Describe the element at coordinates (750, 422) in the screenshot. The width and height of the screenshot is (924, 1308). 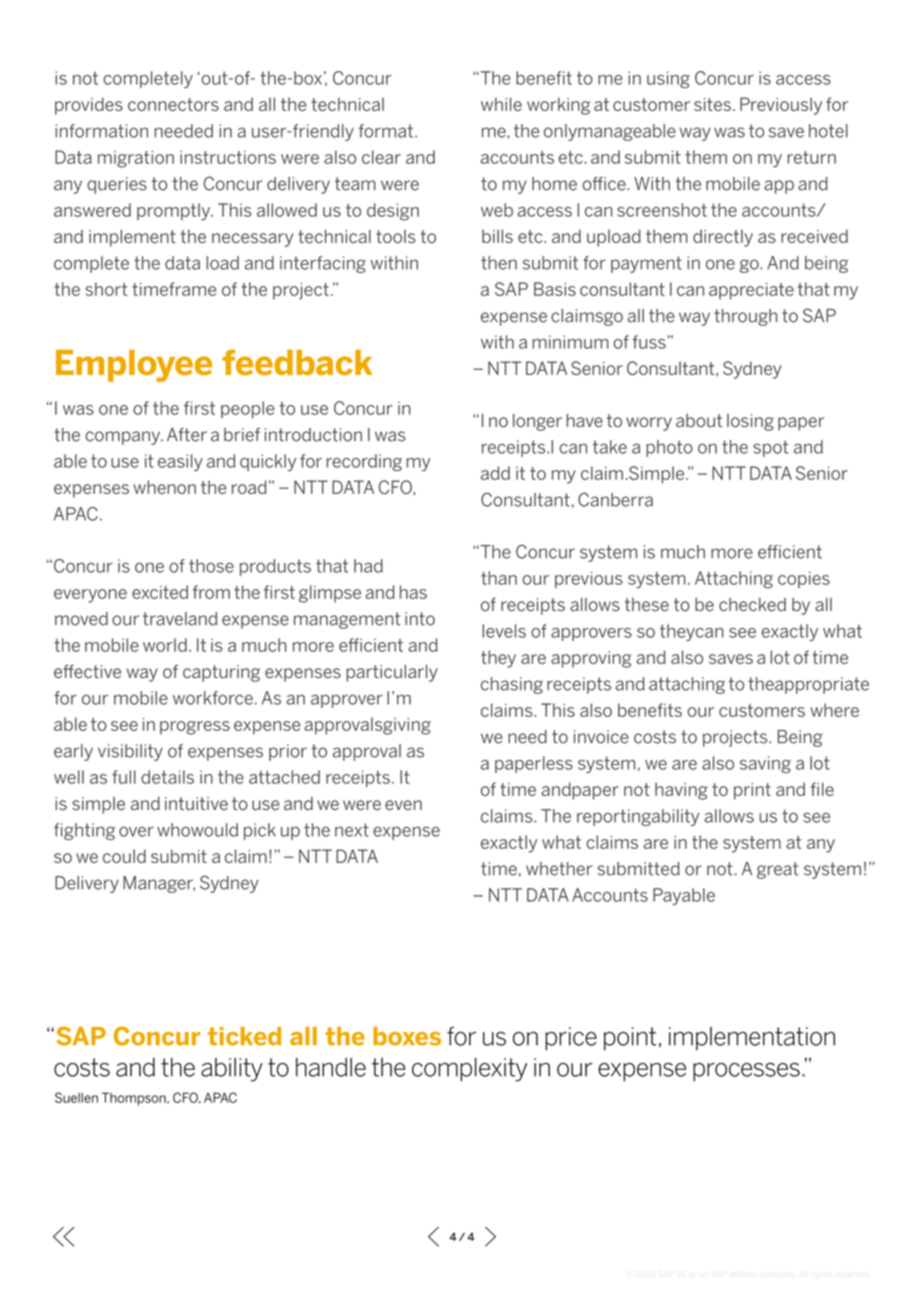
I see `losing` at that location.
